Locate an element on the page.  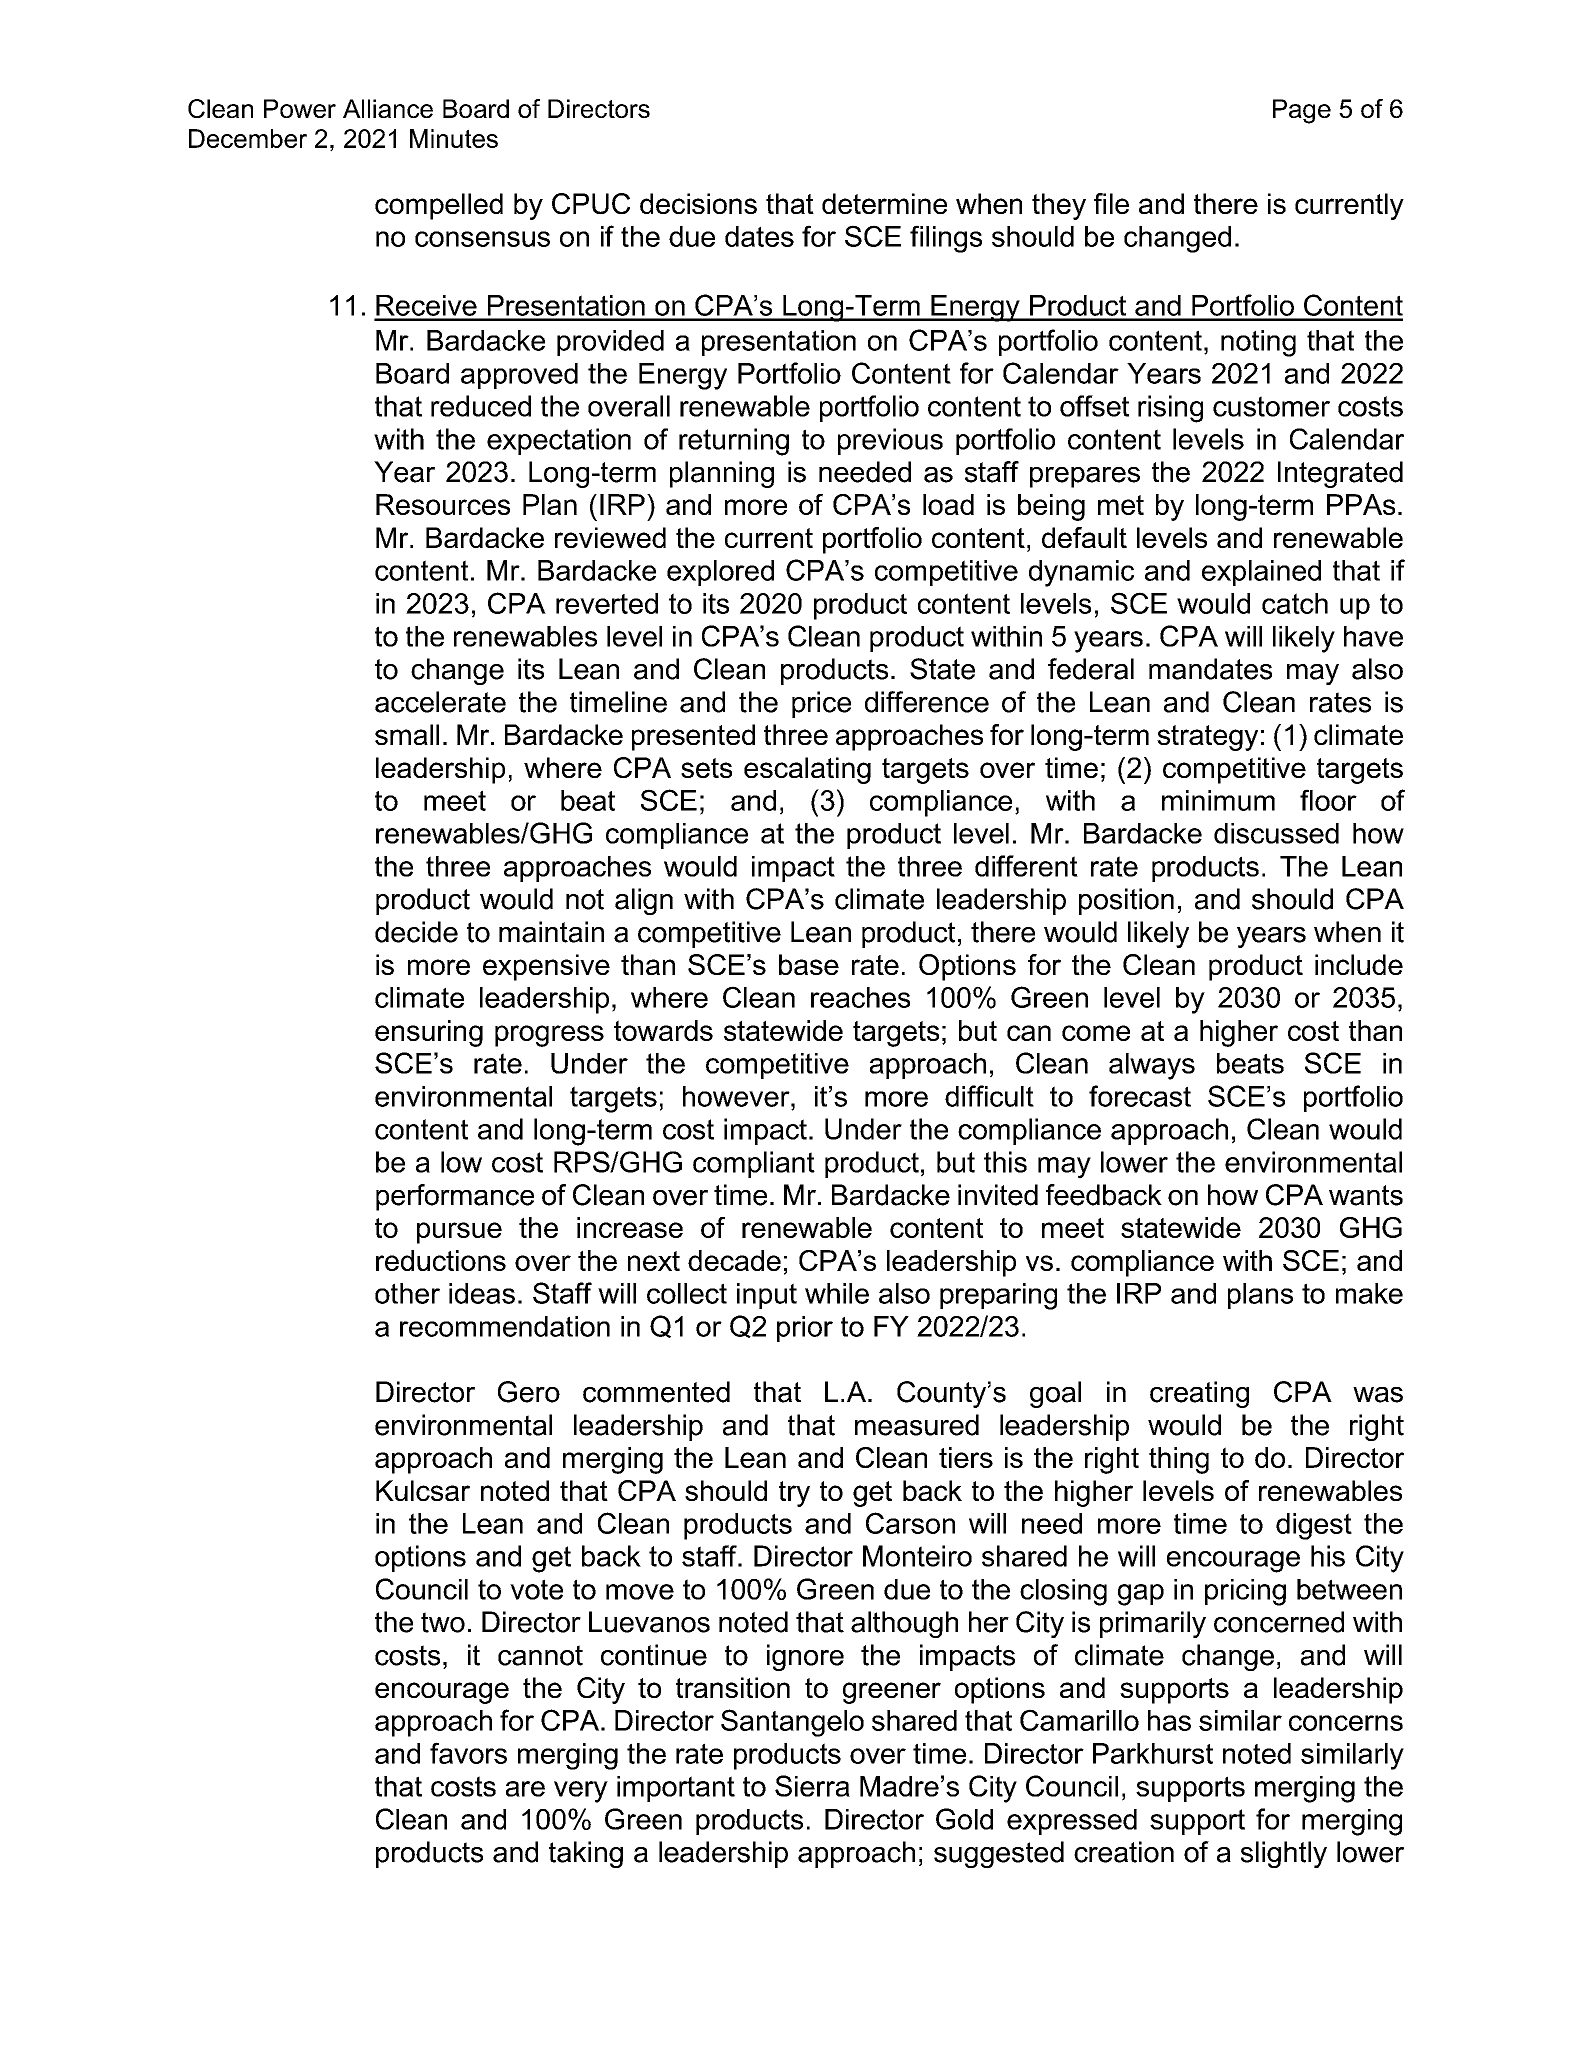
thing is located at coordinates (1179, 1460).
